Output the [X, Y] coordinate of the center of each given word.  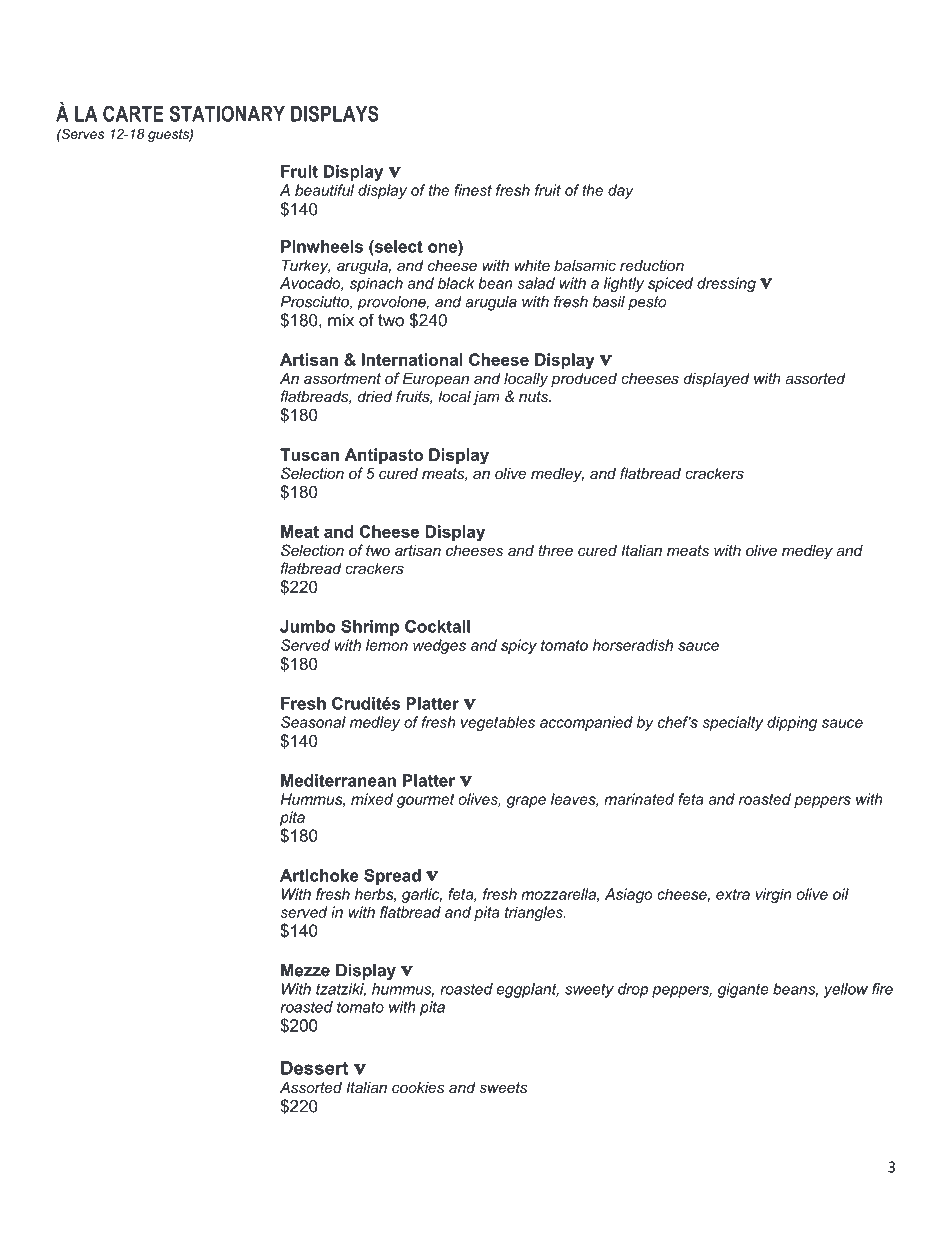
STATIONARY [227, 113]
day [621, 191]
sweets [503, 1087]
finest [473, 190]
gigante [743, 990]
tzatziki [341, 990]
